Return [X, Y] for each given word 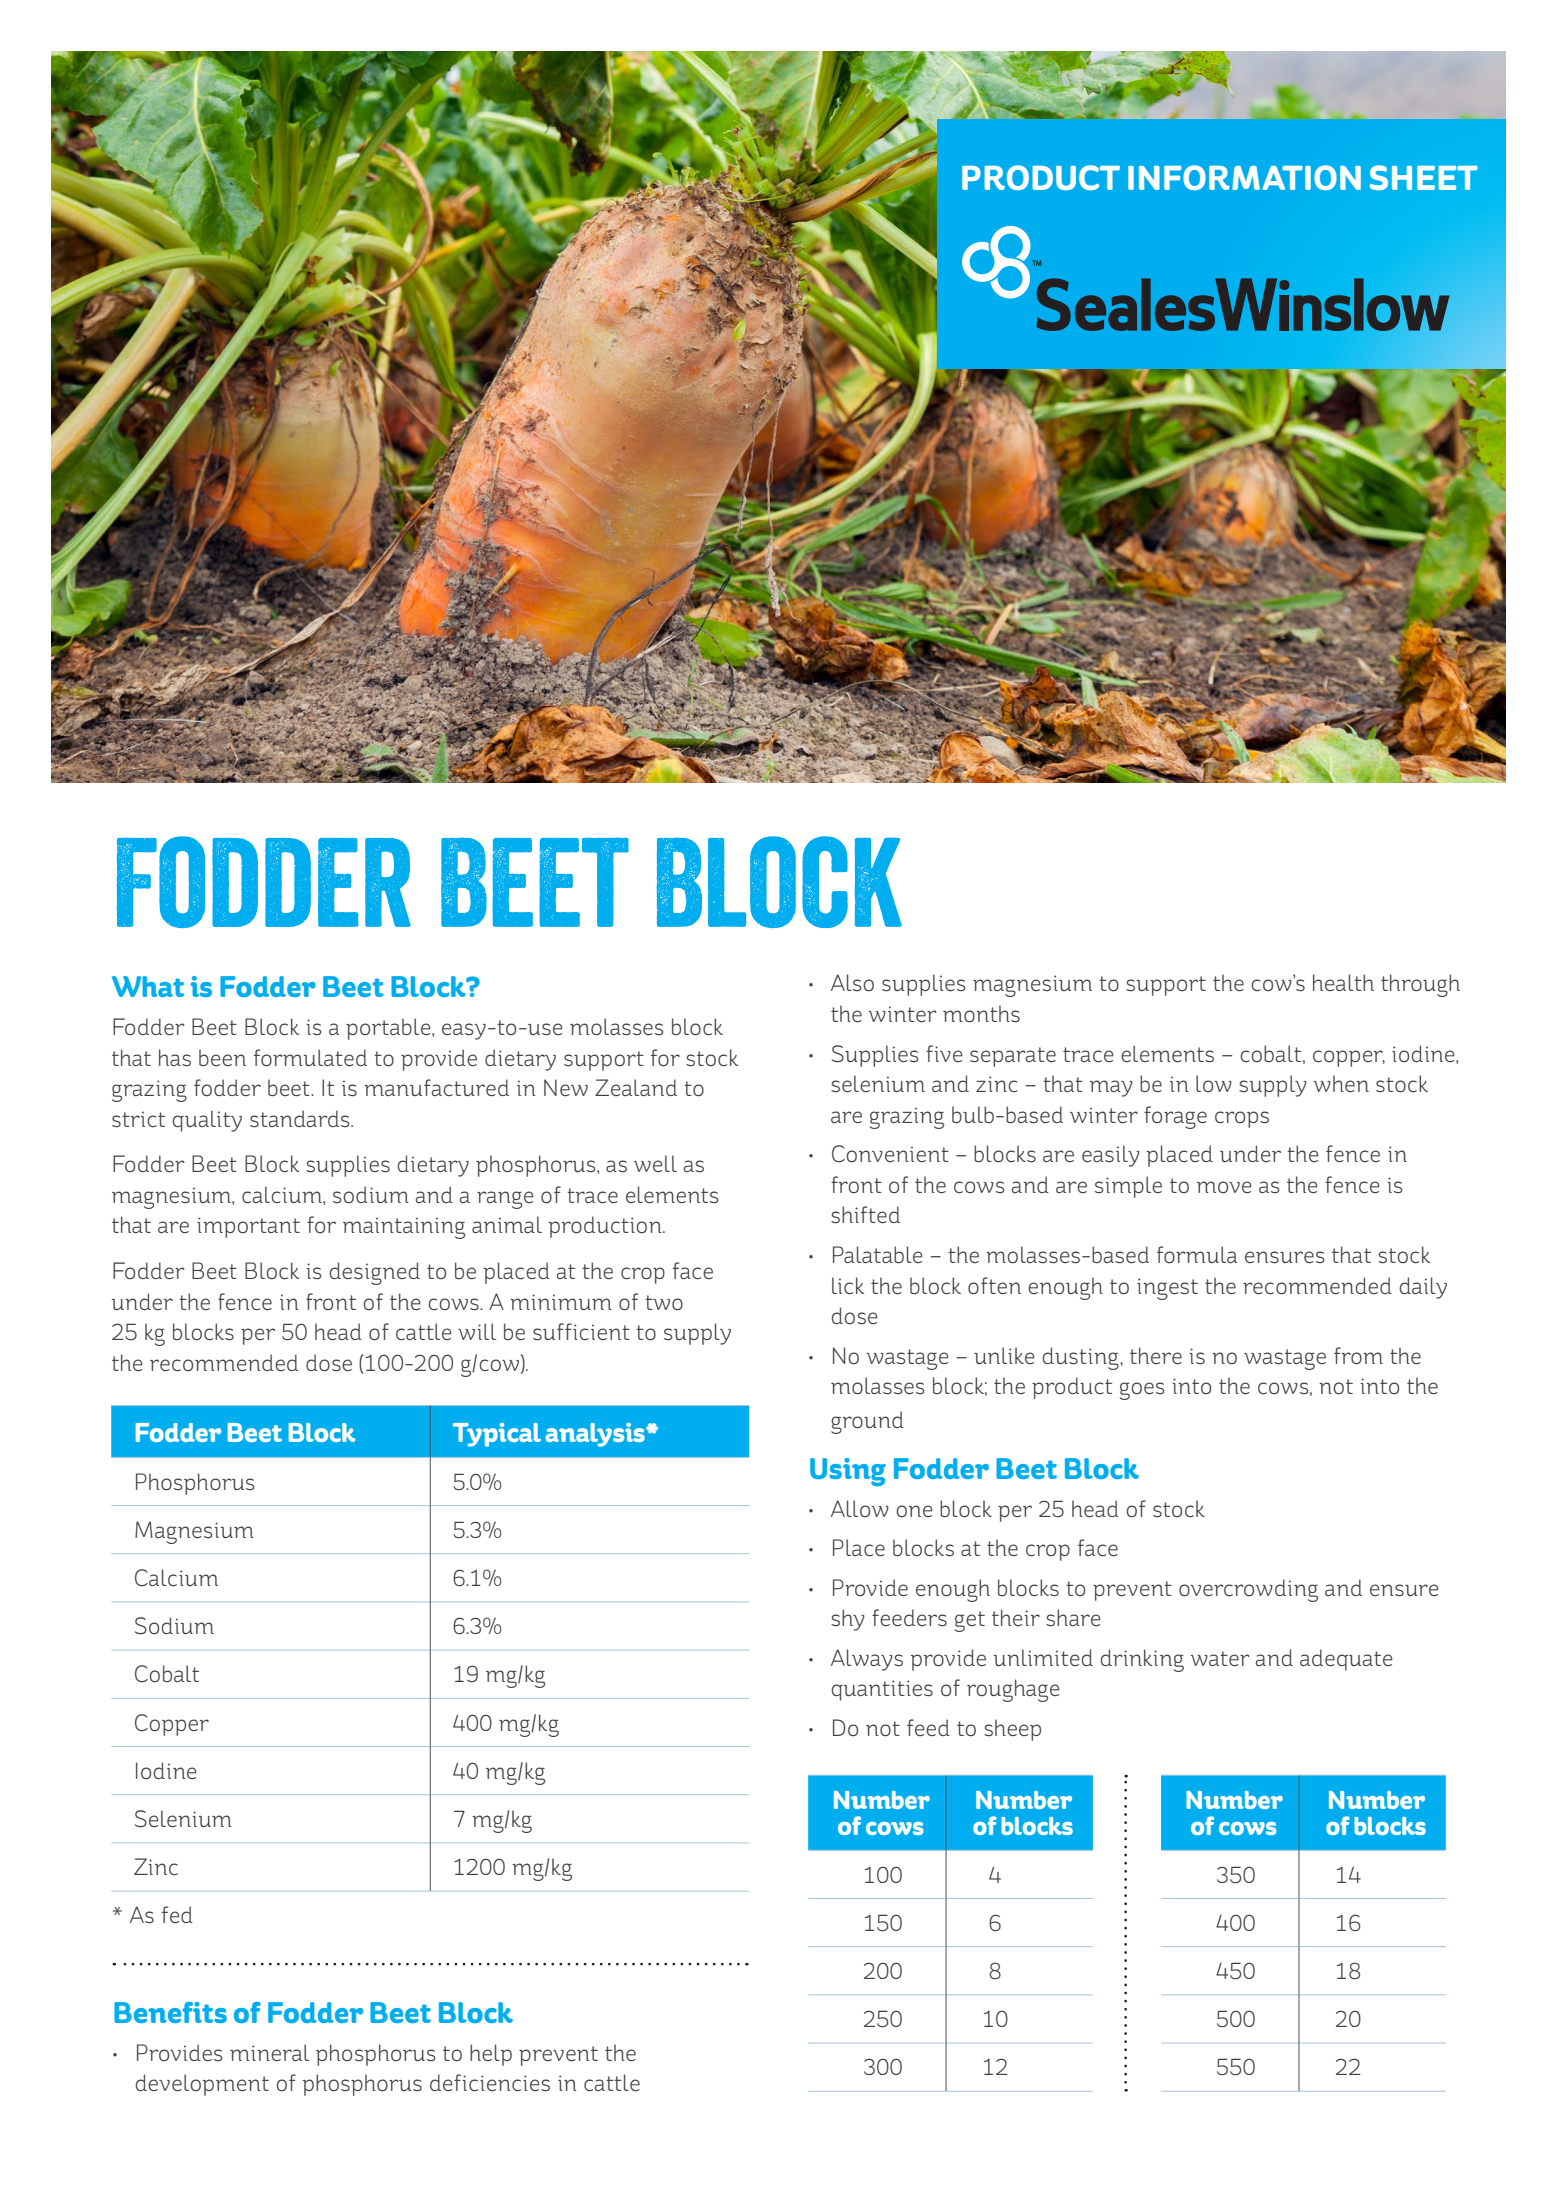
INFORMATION [1244, 177]
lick [848, 1285]
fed [177, 1914]
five [944, 1053]
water [1220, 1658]
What [148, 986]
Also [852, 982]
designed [374, 1273]
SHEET [1424, 177]
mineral [269, 2052]
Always [867, 1660]
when [1341, 1083]
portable [389, 1029]
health [1343, 982]
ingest [1167, 1289]
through [1420, 985]
